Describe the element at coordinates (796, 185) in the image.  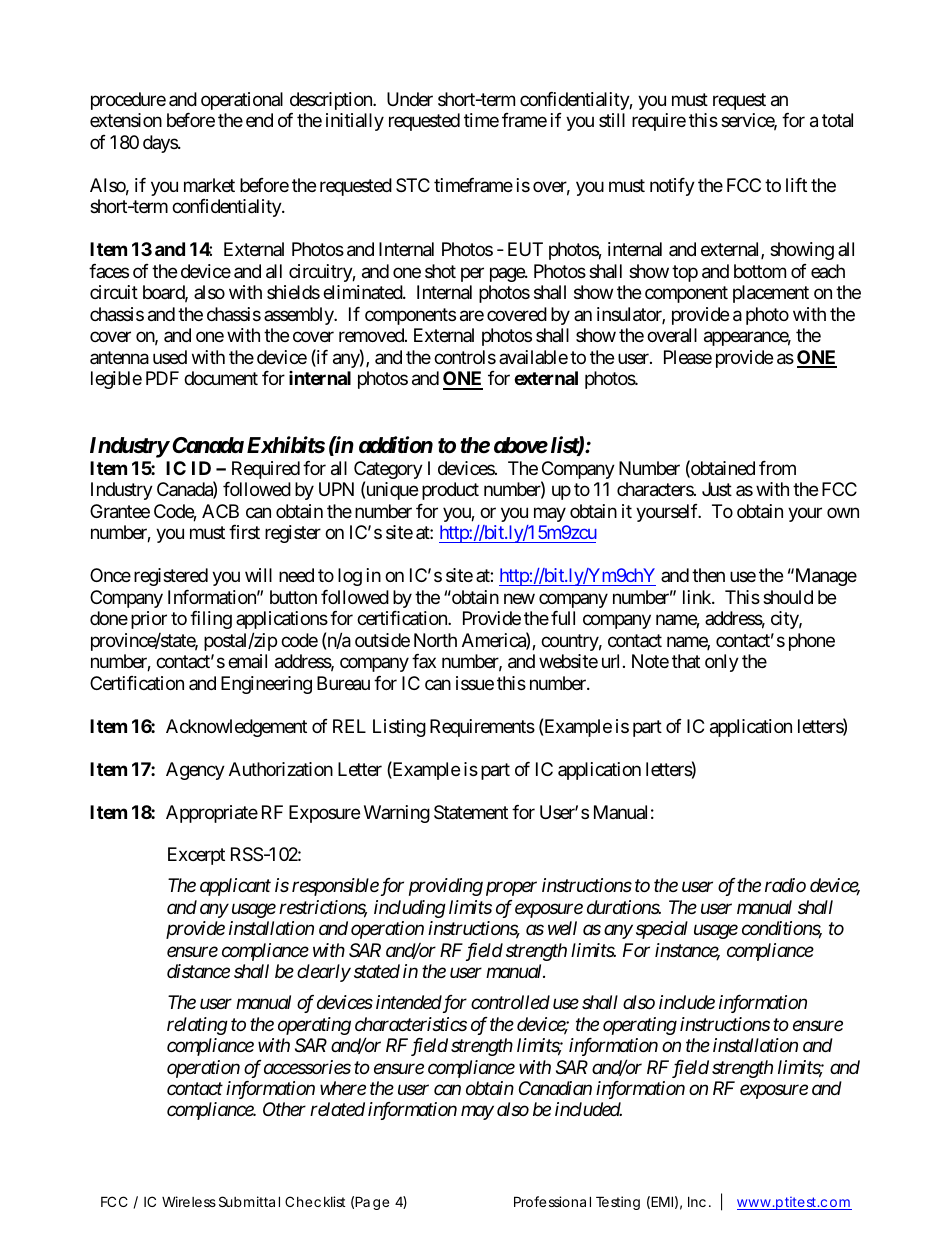
I see `lift` at that location.
